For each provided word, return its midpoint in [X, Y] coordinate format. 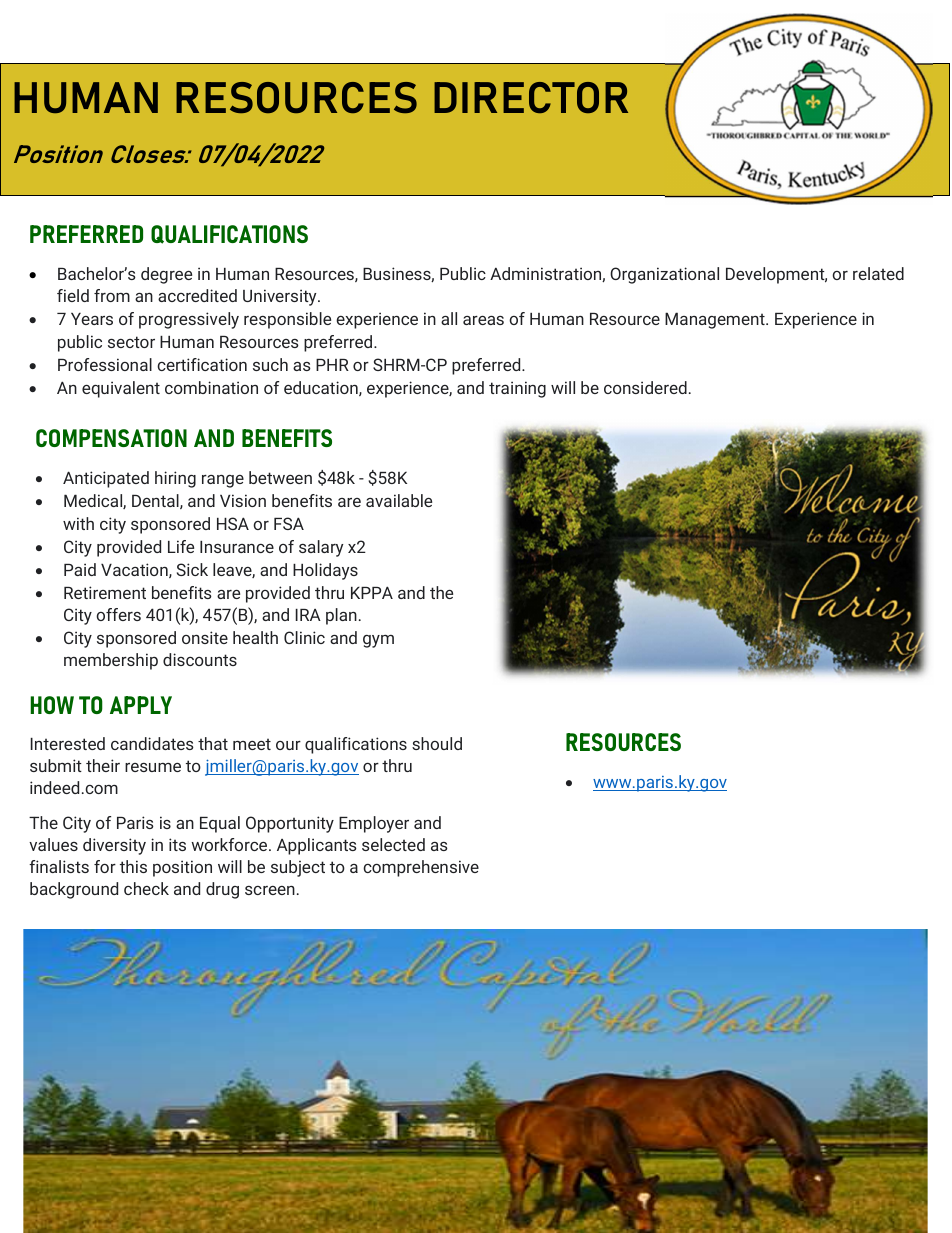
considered [645, 387]
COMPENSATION [111, 438]
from [112, 295]
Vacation [135, 570]
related [878, 273]
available [399, 500]
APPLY [141, 705]
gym [378, 641]
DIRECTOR [531, 97]
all [449, 318]
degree [166, 275]
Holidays [325, 571]
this [133, 866]
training [517, 389]
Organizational [664, 275]
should [437, 743]
